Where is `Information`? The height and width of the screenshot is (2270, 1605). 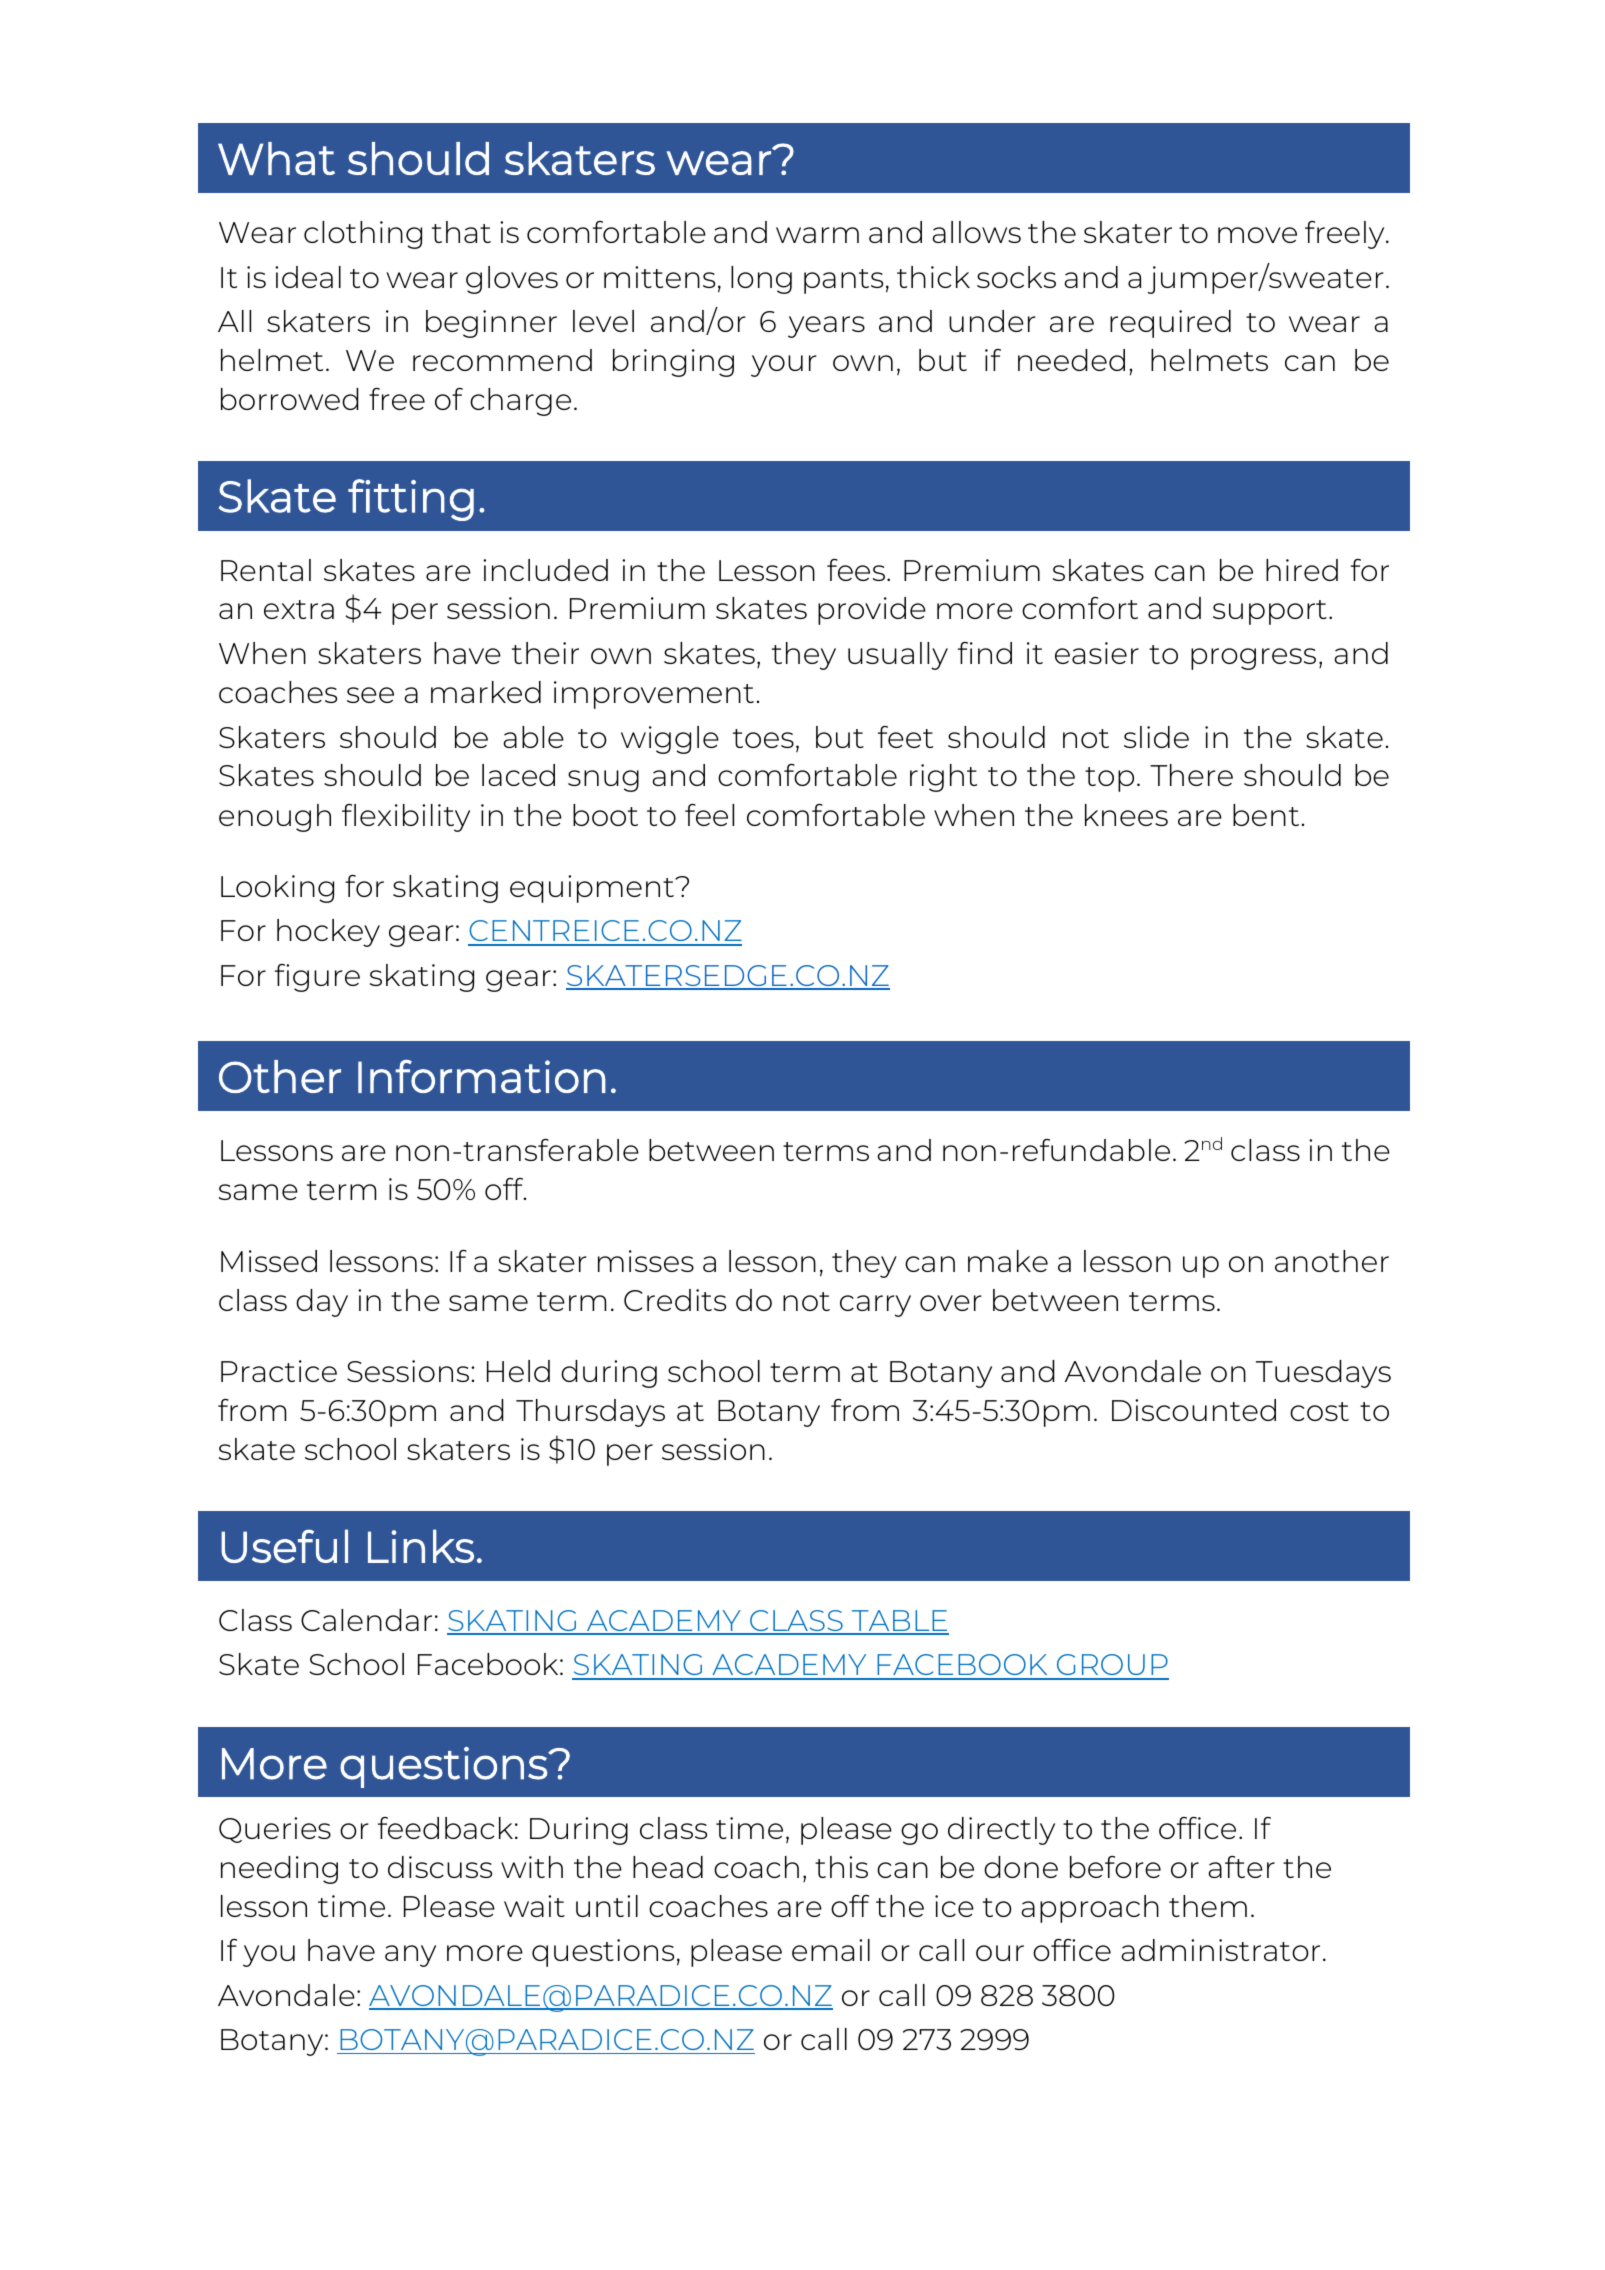
Information is located at coordinates (482, 1076).
